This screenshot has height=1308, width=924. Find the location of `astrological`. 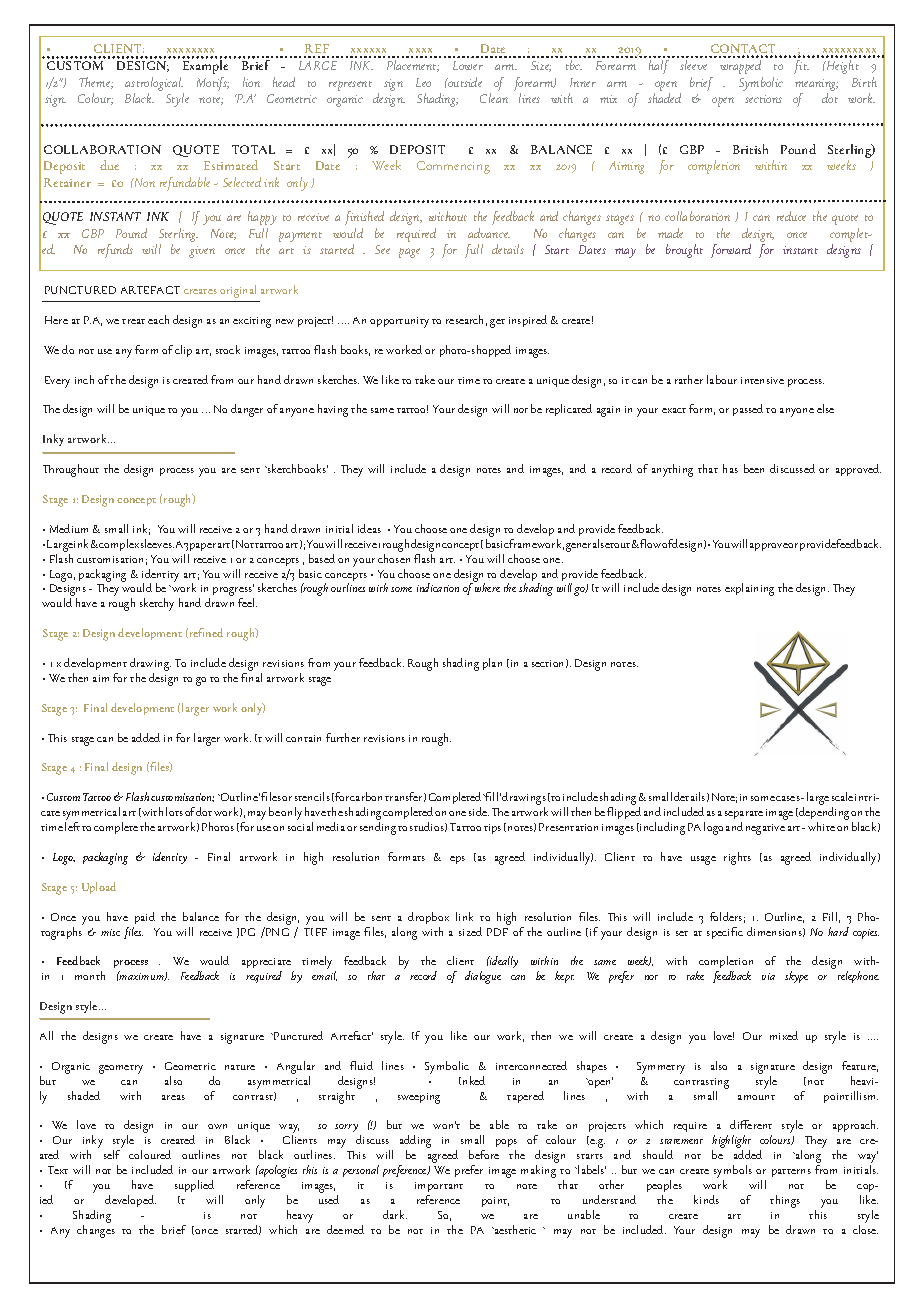

astrological is located at coordinates (154, 84).
